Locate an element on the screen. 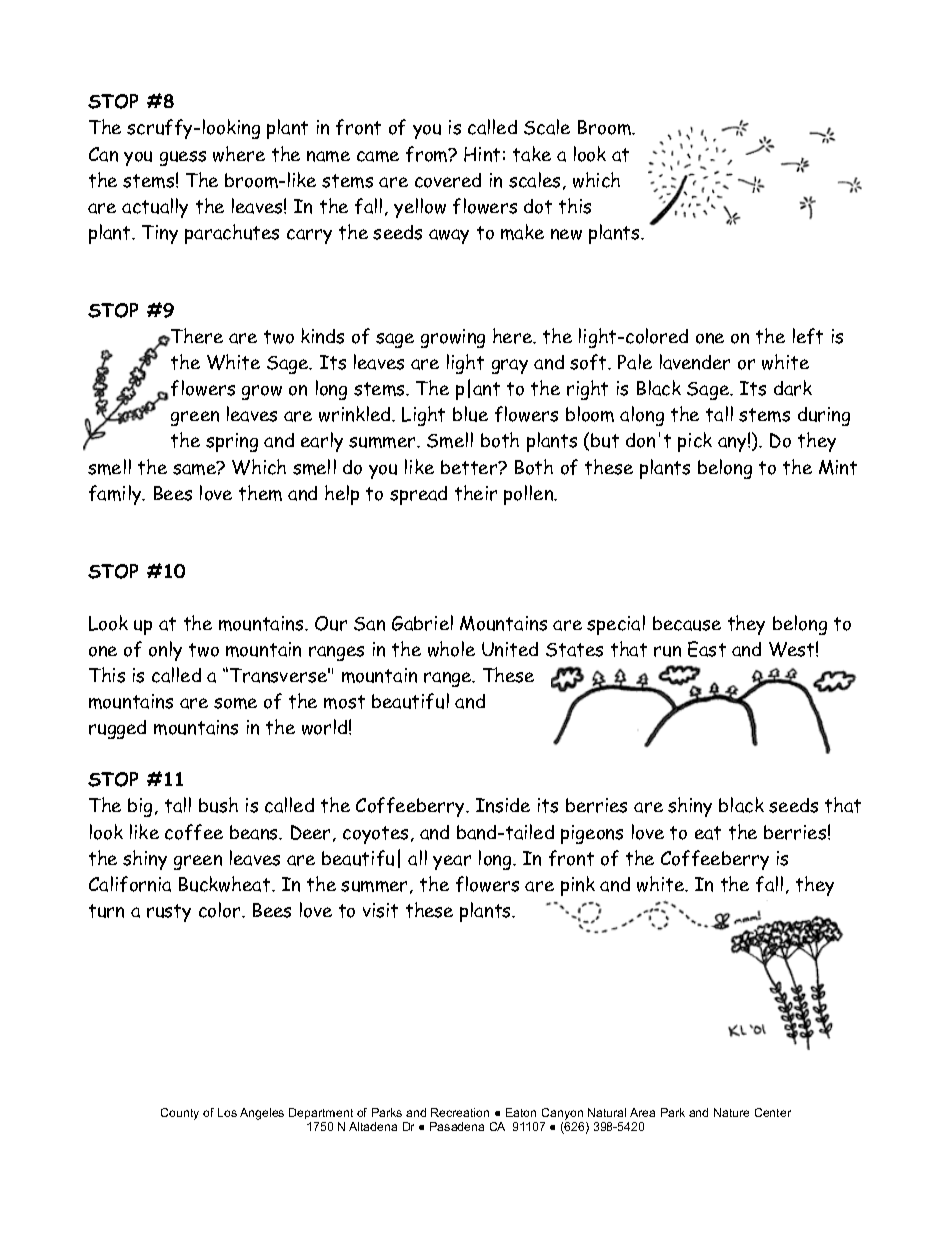 Image resolution: width=952 pixels, height=1233 pixels. covered is located at coordinates (448, 180).
